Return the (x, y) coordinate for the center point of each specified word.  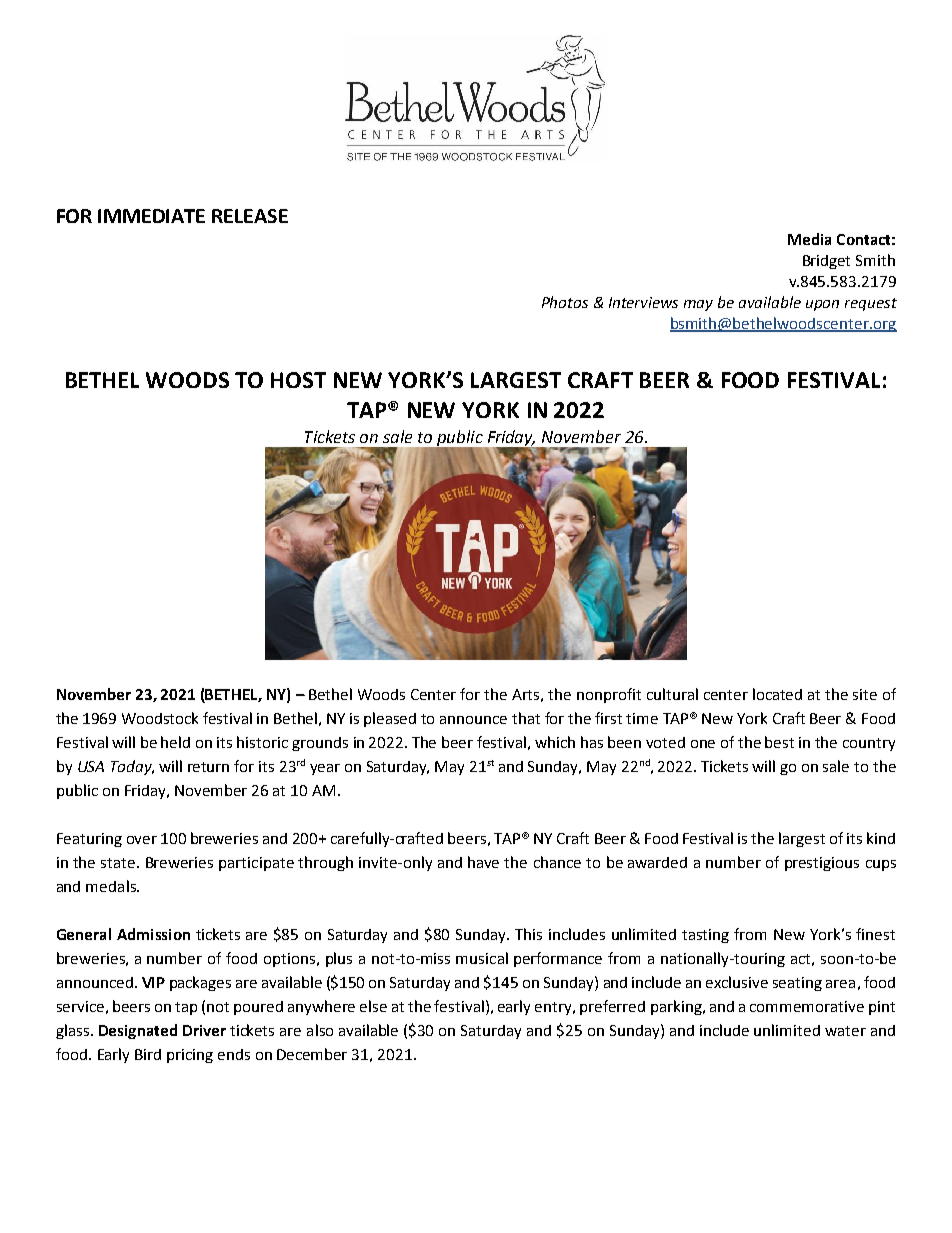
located (777, 694)
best (779, 742)
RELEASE (250, 216)
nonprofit (609, 695)
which (555, 742)
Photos (565, 302)
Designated (138, 1031)
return (208, 767)
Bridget (826, 262)
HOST (298, 380)
